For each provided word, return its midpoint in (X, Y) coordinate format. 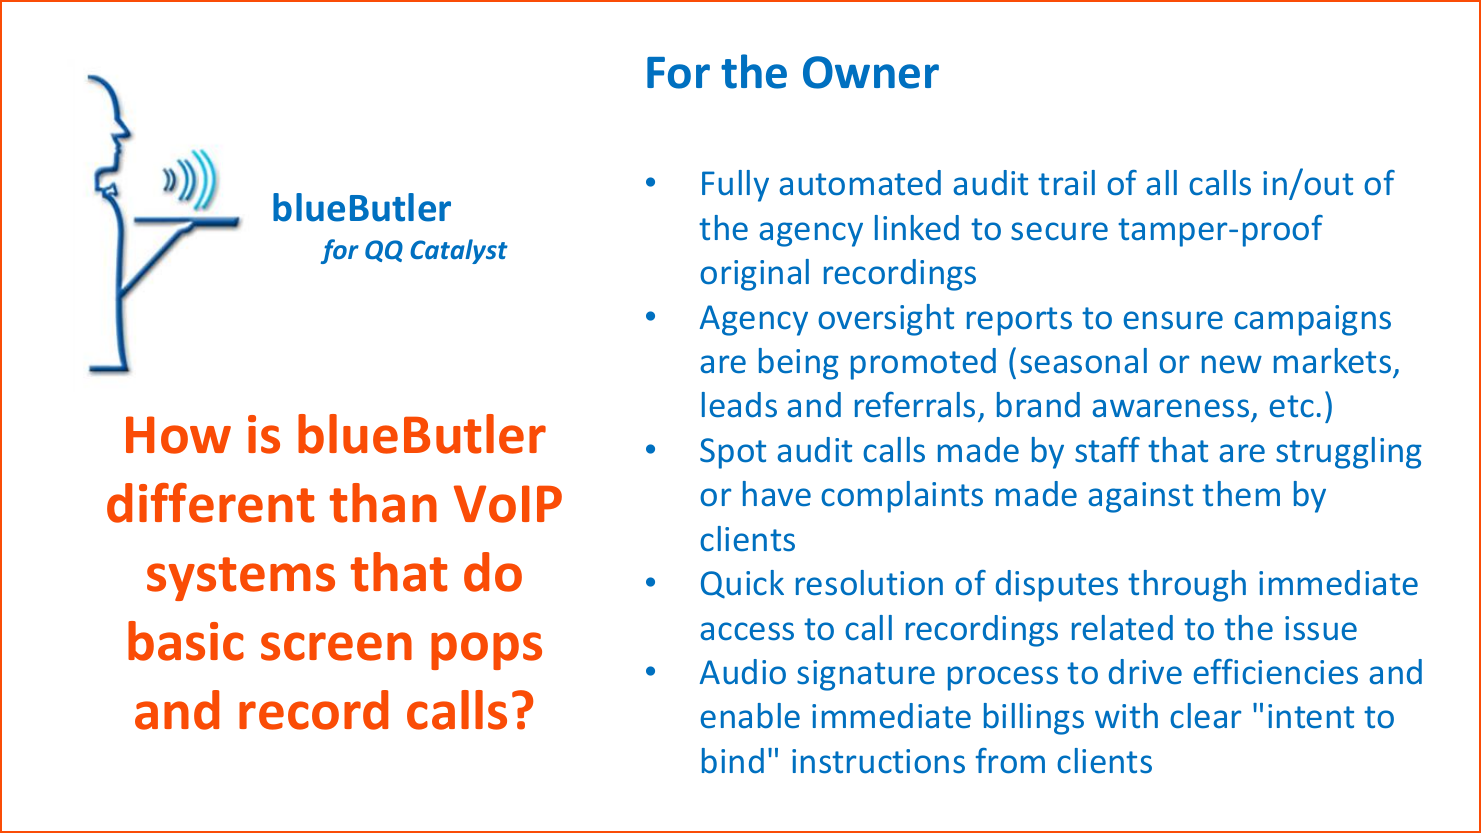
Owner (871, 72)
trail (1066, 183)
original (754, 275)
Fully (735, 186)
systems (241, 579)
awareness (1172, 410)
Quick (742, 584)
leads (739, 405)
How (178, 435)
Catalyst (459, 251)
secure (1059, 231)
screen (336, 646)
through (1187, 586)
